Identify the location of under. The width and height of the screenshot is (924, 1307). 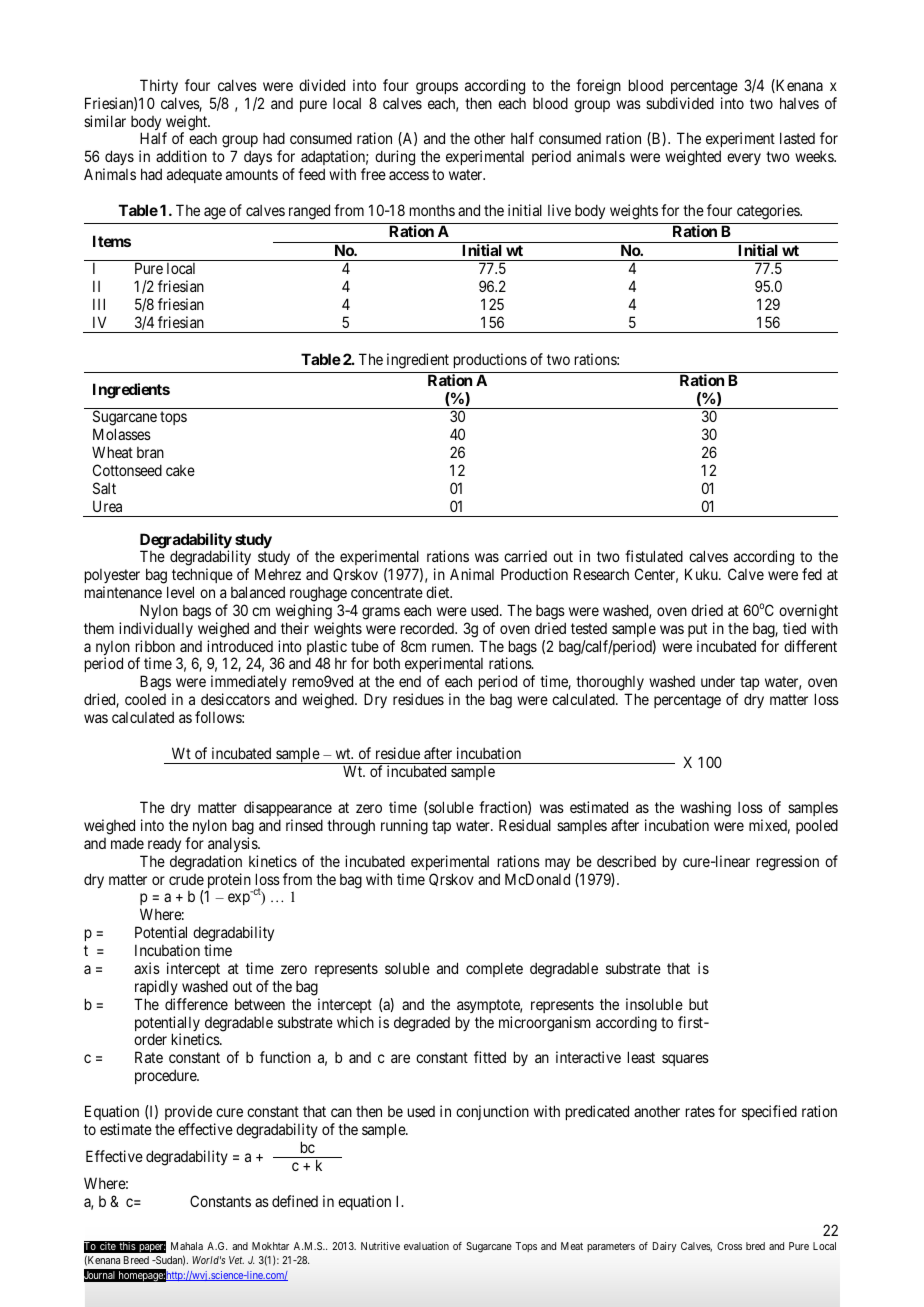
(718, 681).
